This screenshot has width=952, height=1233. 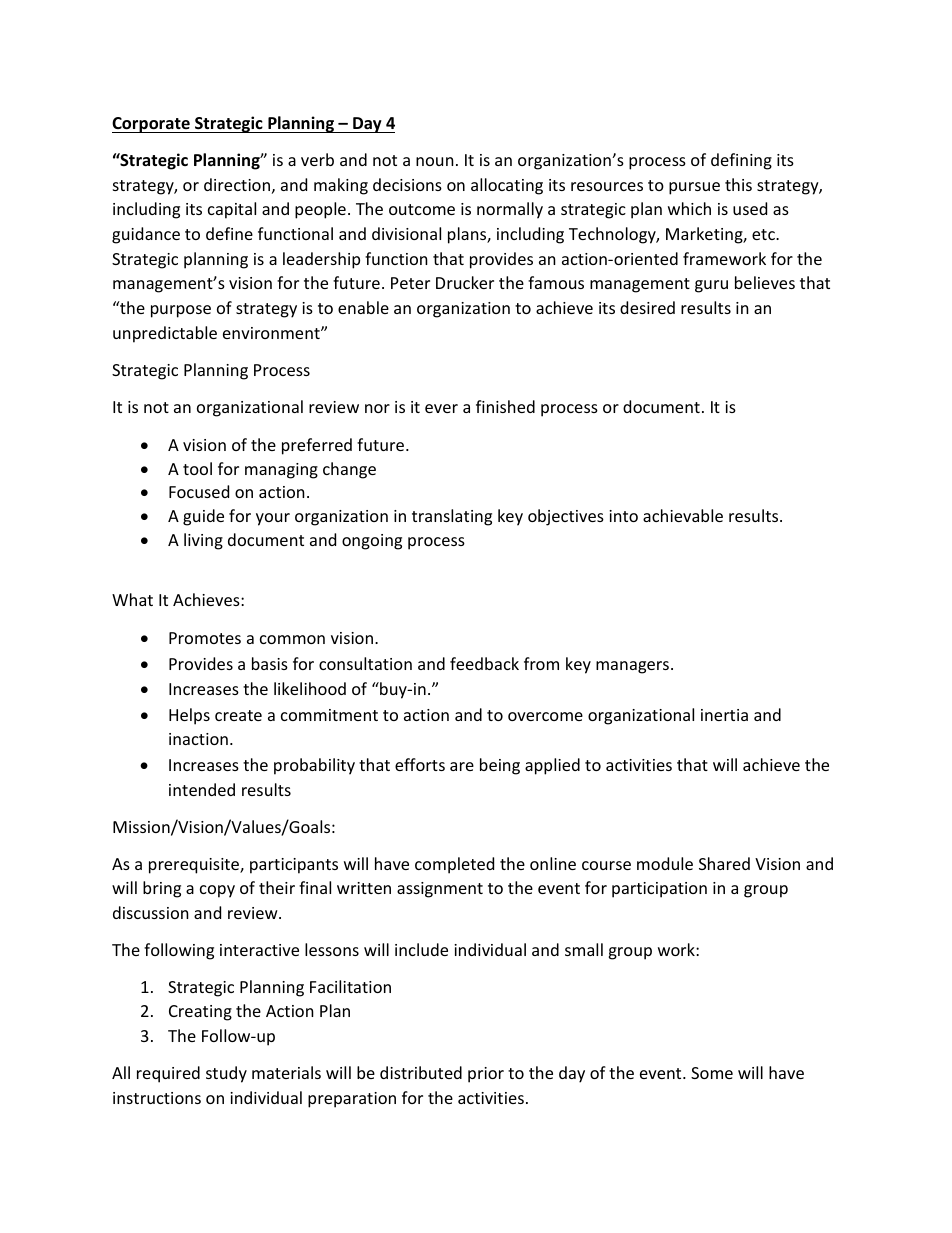 I want to click on copy, so click(x=217, y=891).
